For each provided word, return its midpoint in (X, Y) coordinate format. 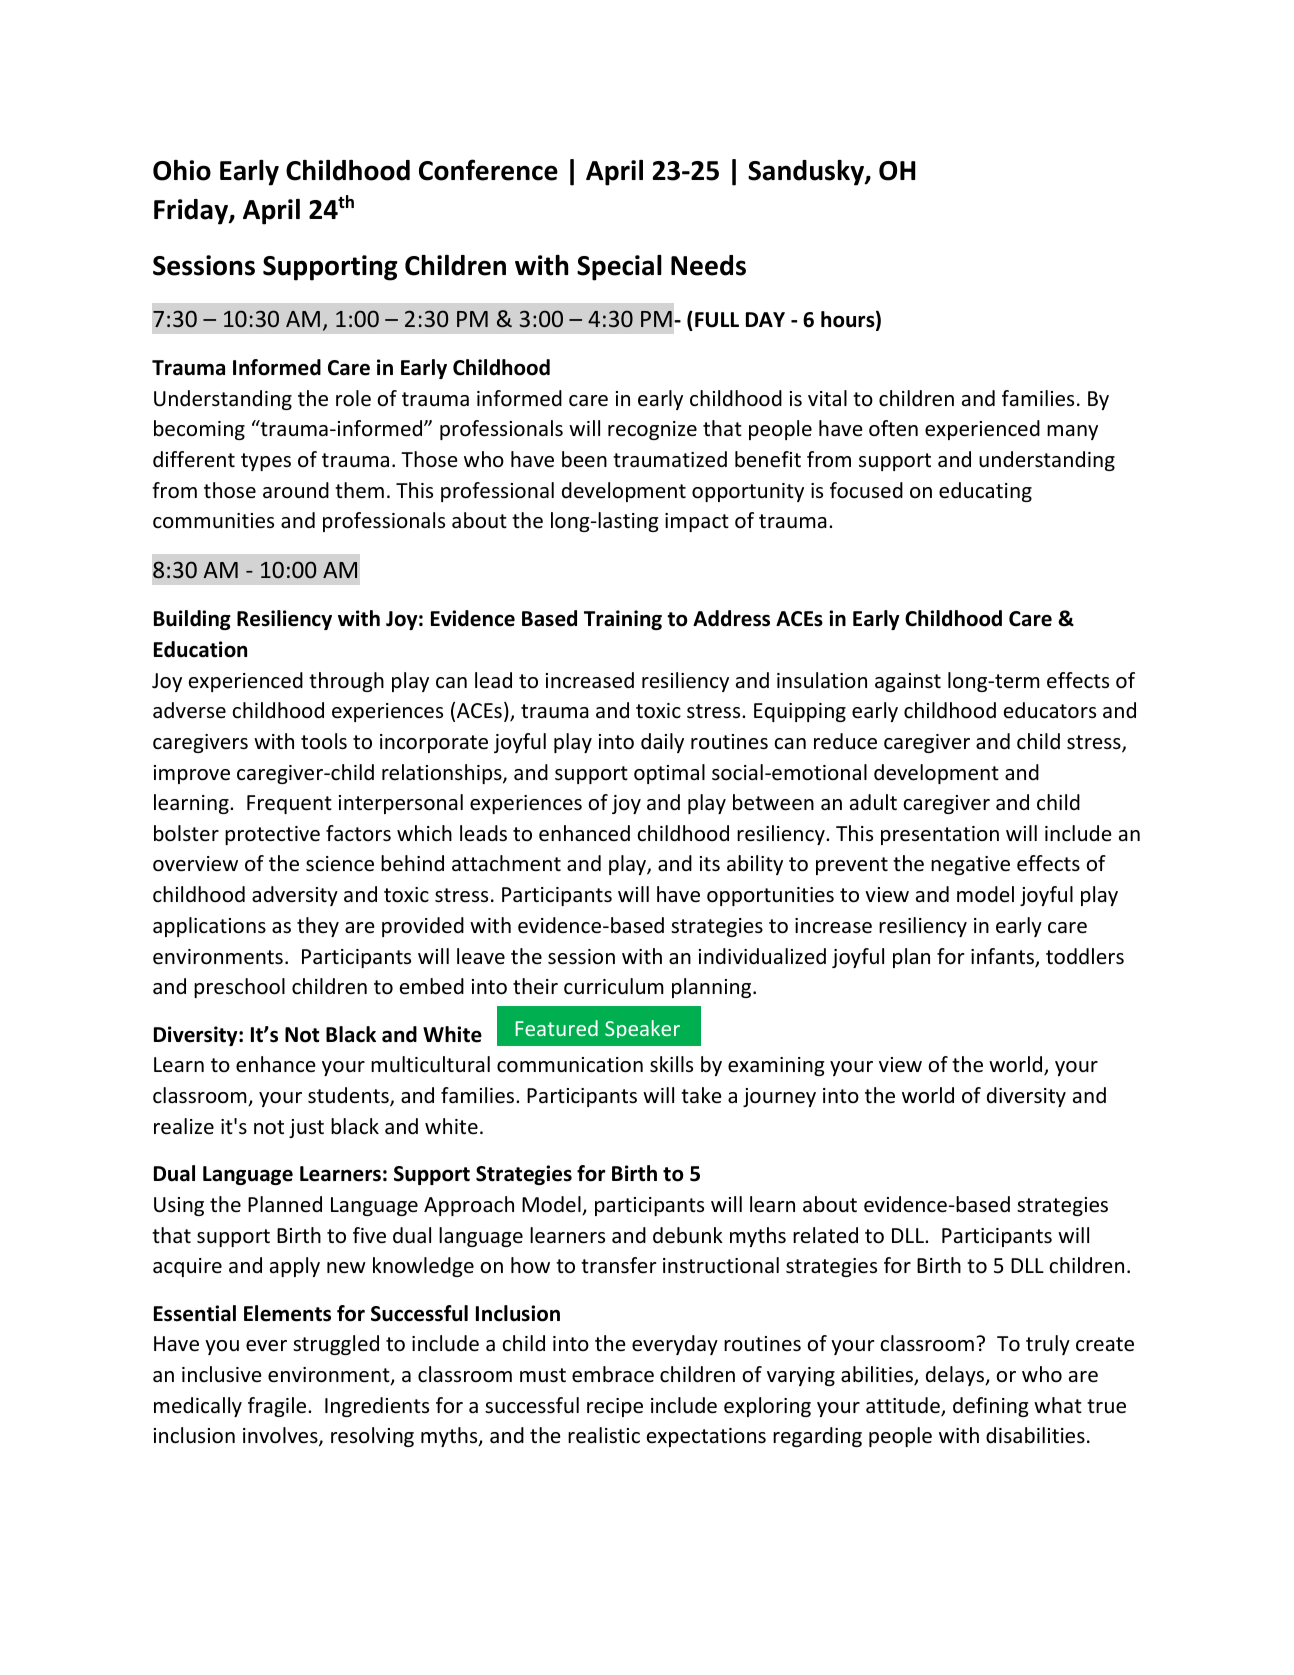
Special (619, 268)
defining (991, 1407)
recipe (615, 1407)
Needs (708, 265)
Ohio (182, 170)
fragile (278, 1407)
